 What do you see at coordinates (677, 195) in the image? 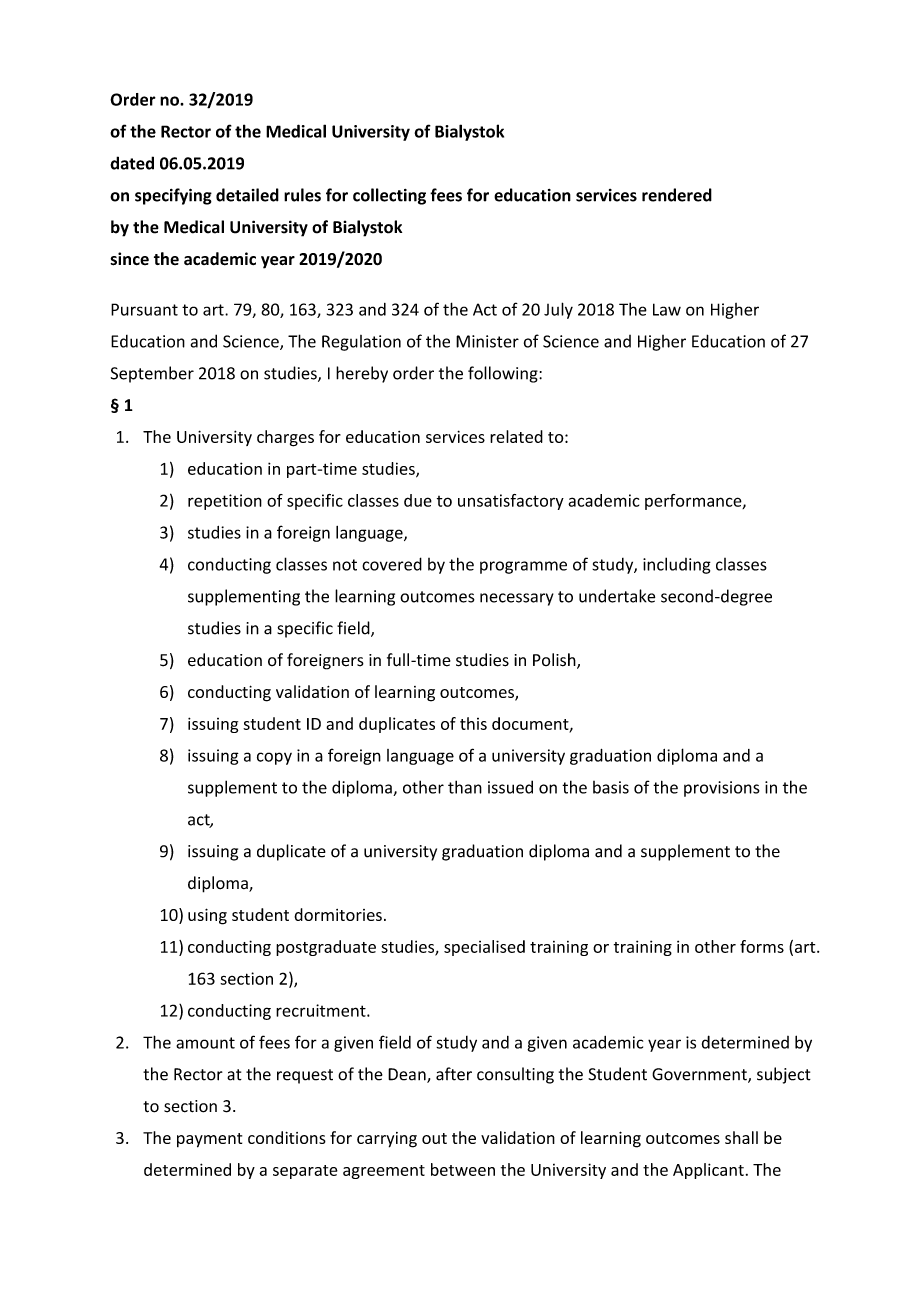
I see `rendered` at bounding box center [677, 195].
